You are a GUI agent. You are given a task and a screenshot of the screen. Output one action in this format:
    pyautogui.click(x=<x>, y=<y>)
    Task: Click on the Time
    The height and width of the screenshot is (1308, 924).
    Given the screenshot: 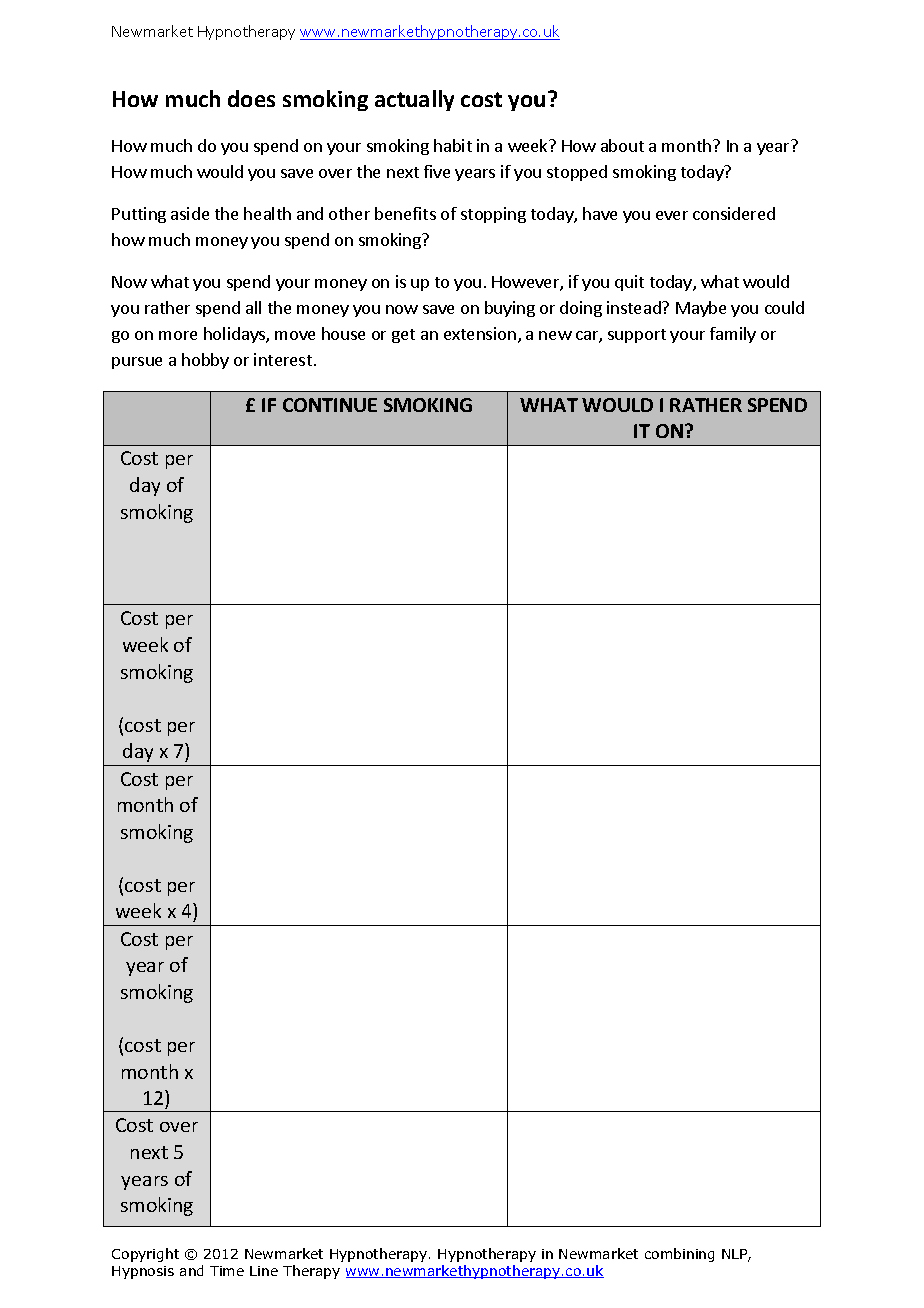 What is the action you would take?
    pyautogui.click(x=227, y=1271)
